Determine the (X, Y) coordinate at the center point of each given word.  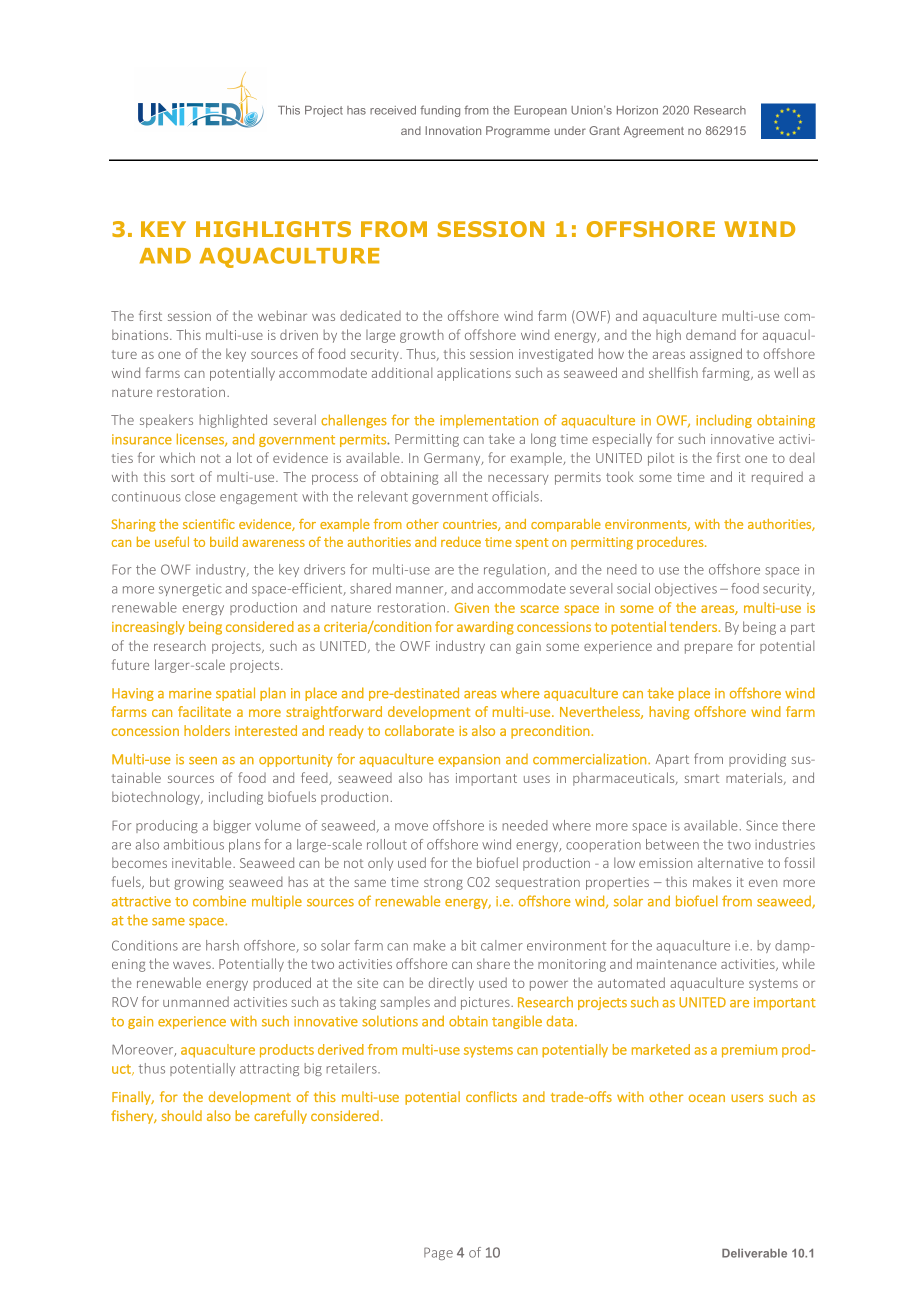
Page (438, 1253)
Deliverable (754, 1253)
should (182, 1115)
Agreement (654, 132)
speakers (166, 421)
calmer (502, 945)
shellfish (673, 372)
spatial (235, 694)
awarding (485, 628)
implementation (489, 421)
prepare (709, 649)
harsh (222, 945)
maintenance (677, 964)
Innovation (453, 130)
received (393, 110)
